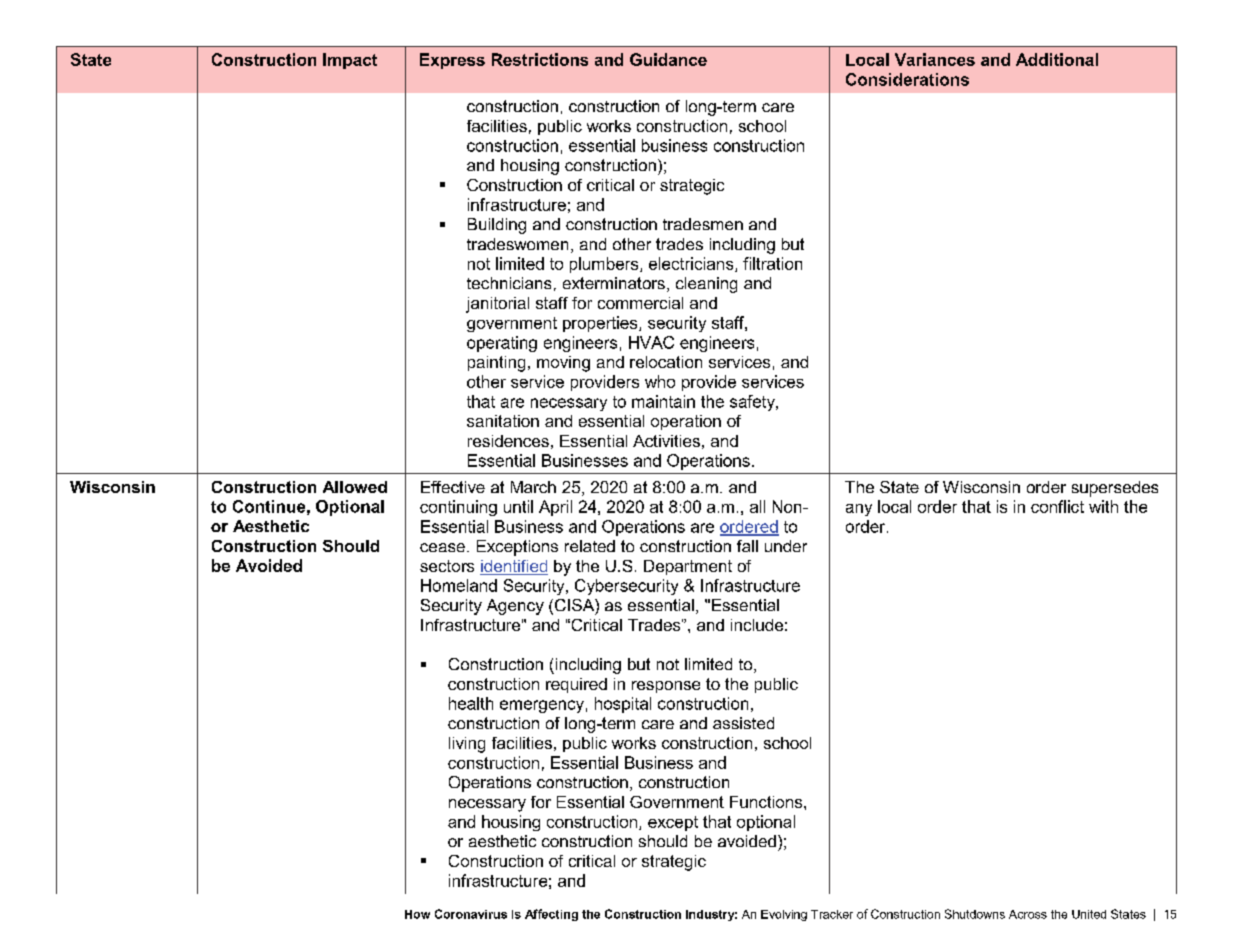 The width and height of the screenshot is (1233, 952). I want to click on Effective, so click(453, 487).
